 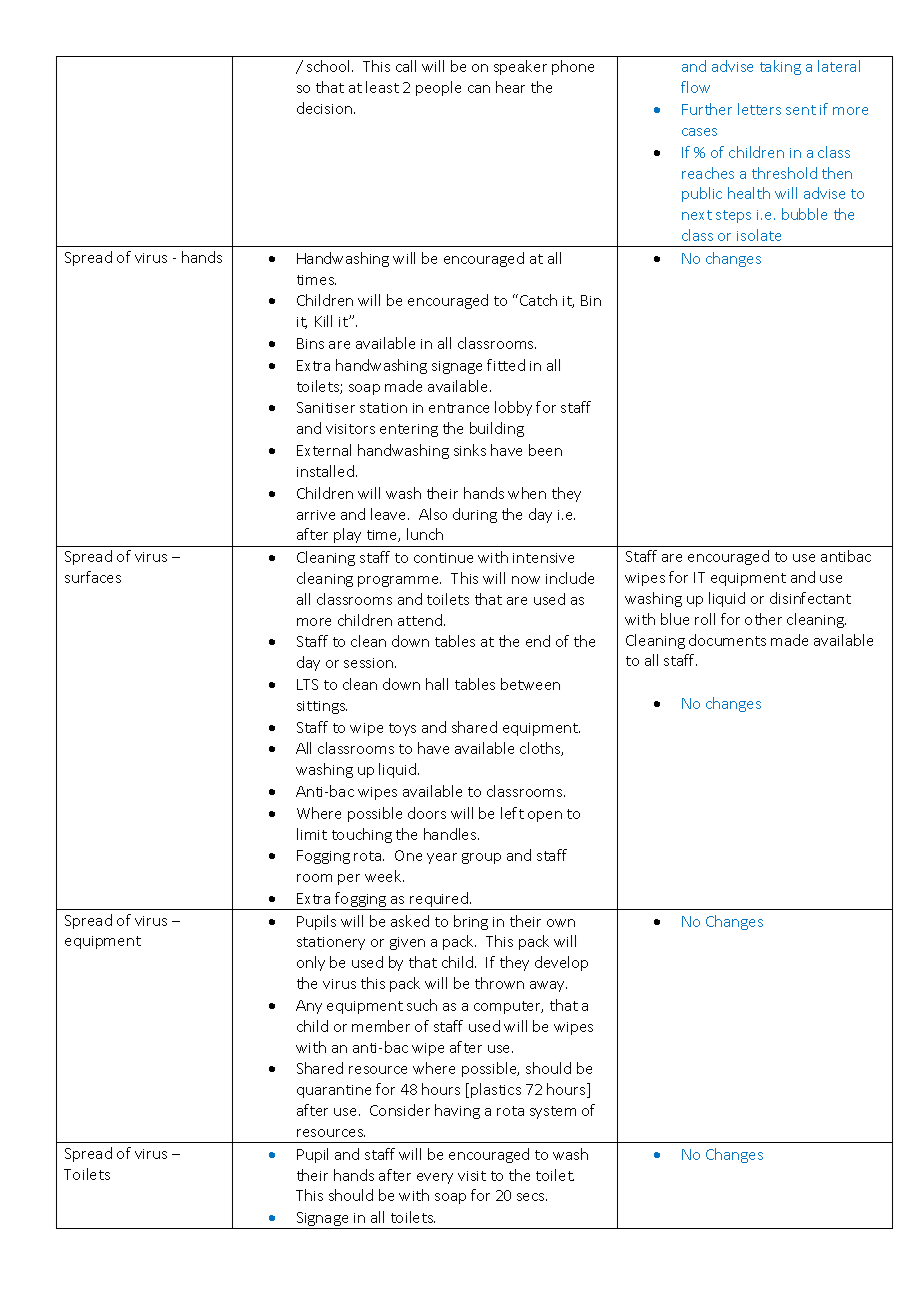 What do you see at coordinates (93, 577) in the screenshot?
I see `surfaces` at bounding box center [93, 577].
